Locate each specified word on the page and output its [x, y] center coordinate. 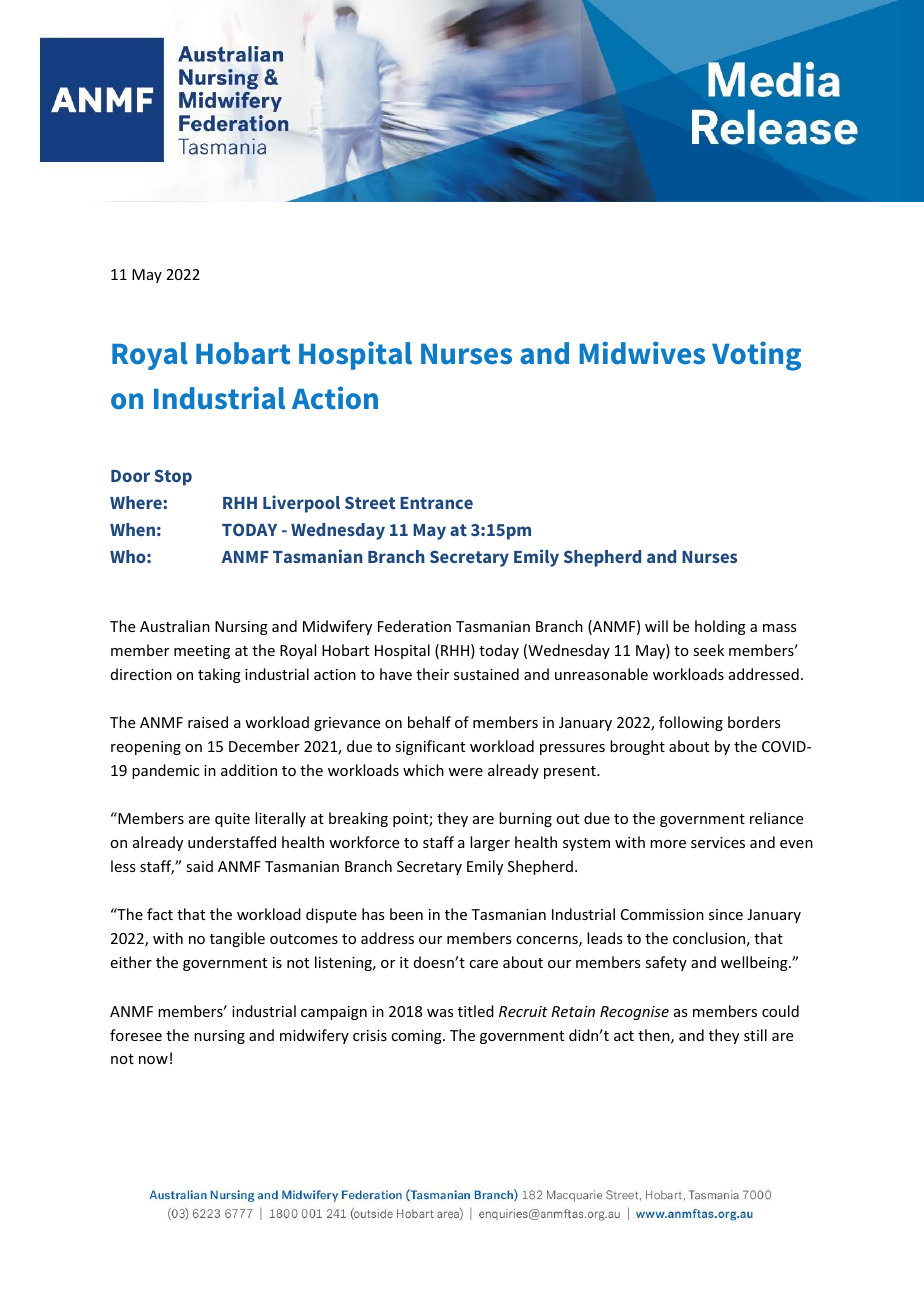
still [755, 1035]
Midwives [642, 353]
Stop [173, 477]
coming [417, 1037]
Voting [756, 356]
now [153, 1060]
